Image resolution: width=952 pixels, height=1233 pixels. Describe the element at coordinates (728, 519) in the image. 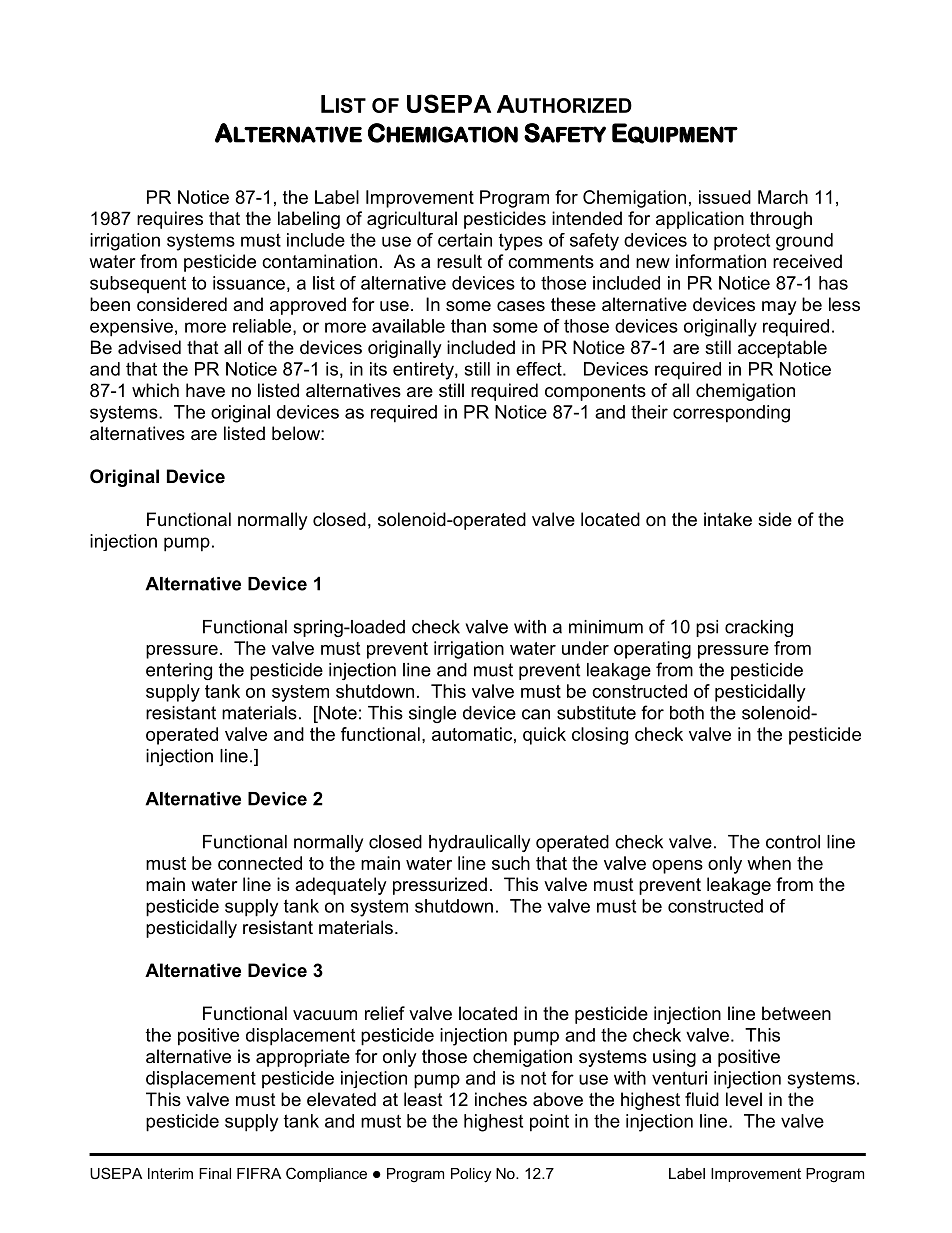

I see `intake` at that location.
